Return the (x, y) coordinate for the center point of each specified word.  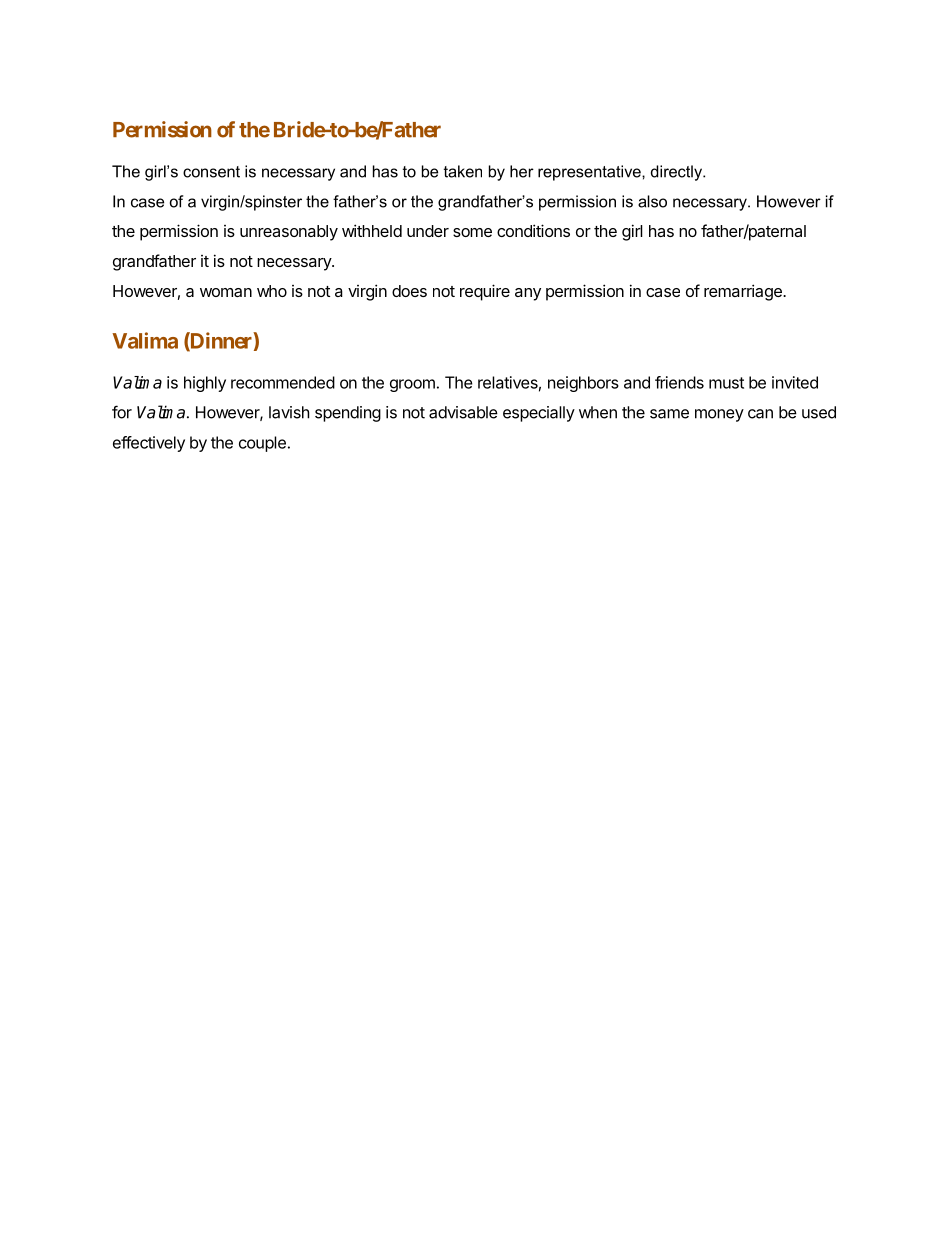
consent (211, 172)
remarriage (744, 292)
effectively (149, 444)
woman (226, 292)
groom (412, 385)
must (726, 383)
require (485, 292)
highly (205, 384)
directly (678, 173)
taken (463, 171)
